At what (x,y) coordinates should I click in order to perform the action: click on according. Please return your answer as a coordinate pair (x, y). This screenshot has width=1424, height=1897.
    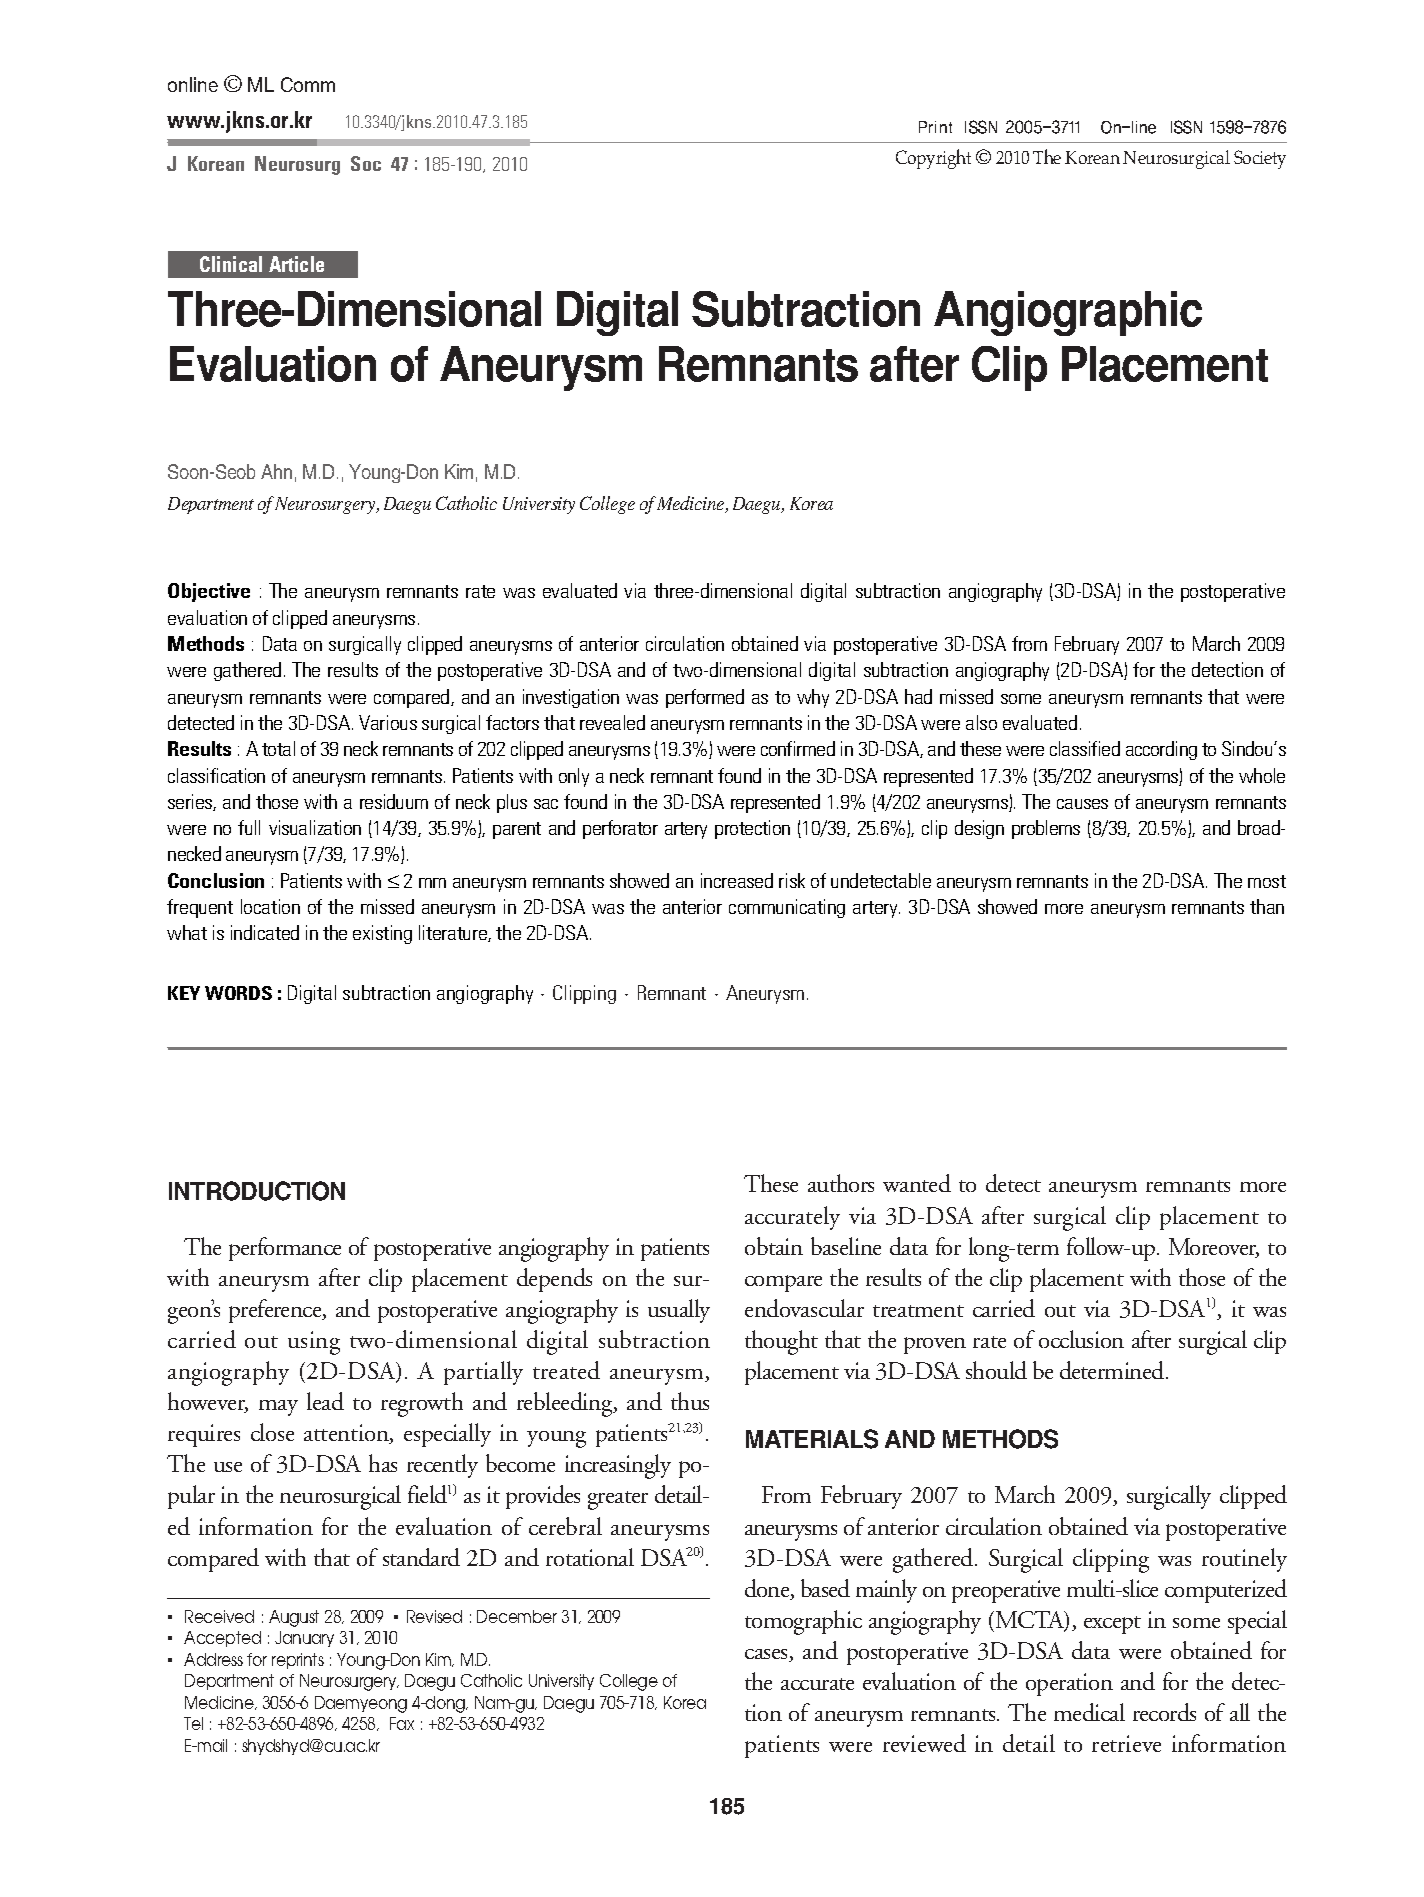
    Looking at the image, I should click on (1161, 750).
